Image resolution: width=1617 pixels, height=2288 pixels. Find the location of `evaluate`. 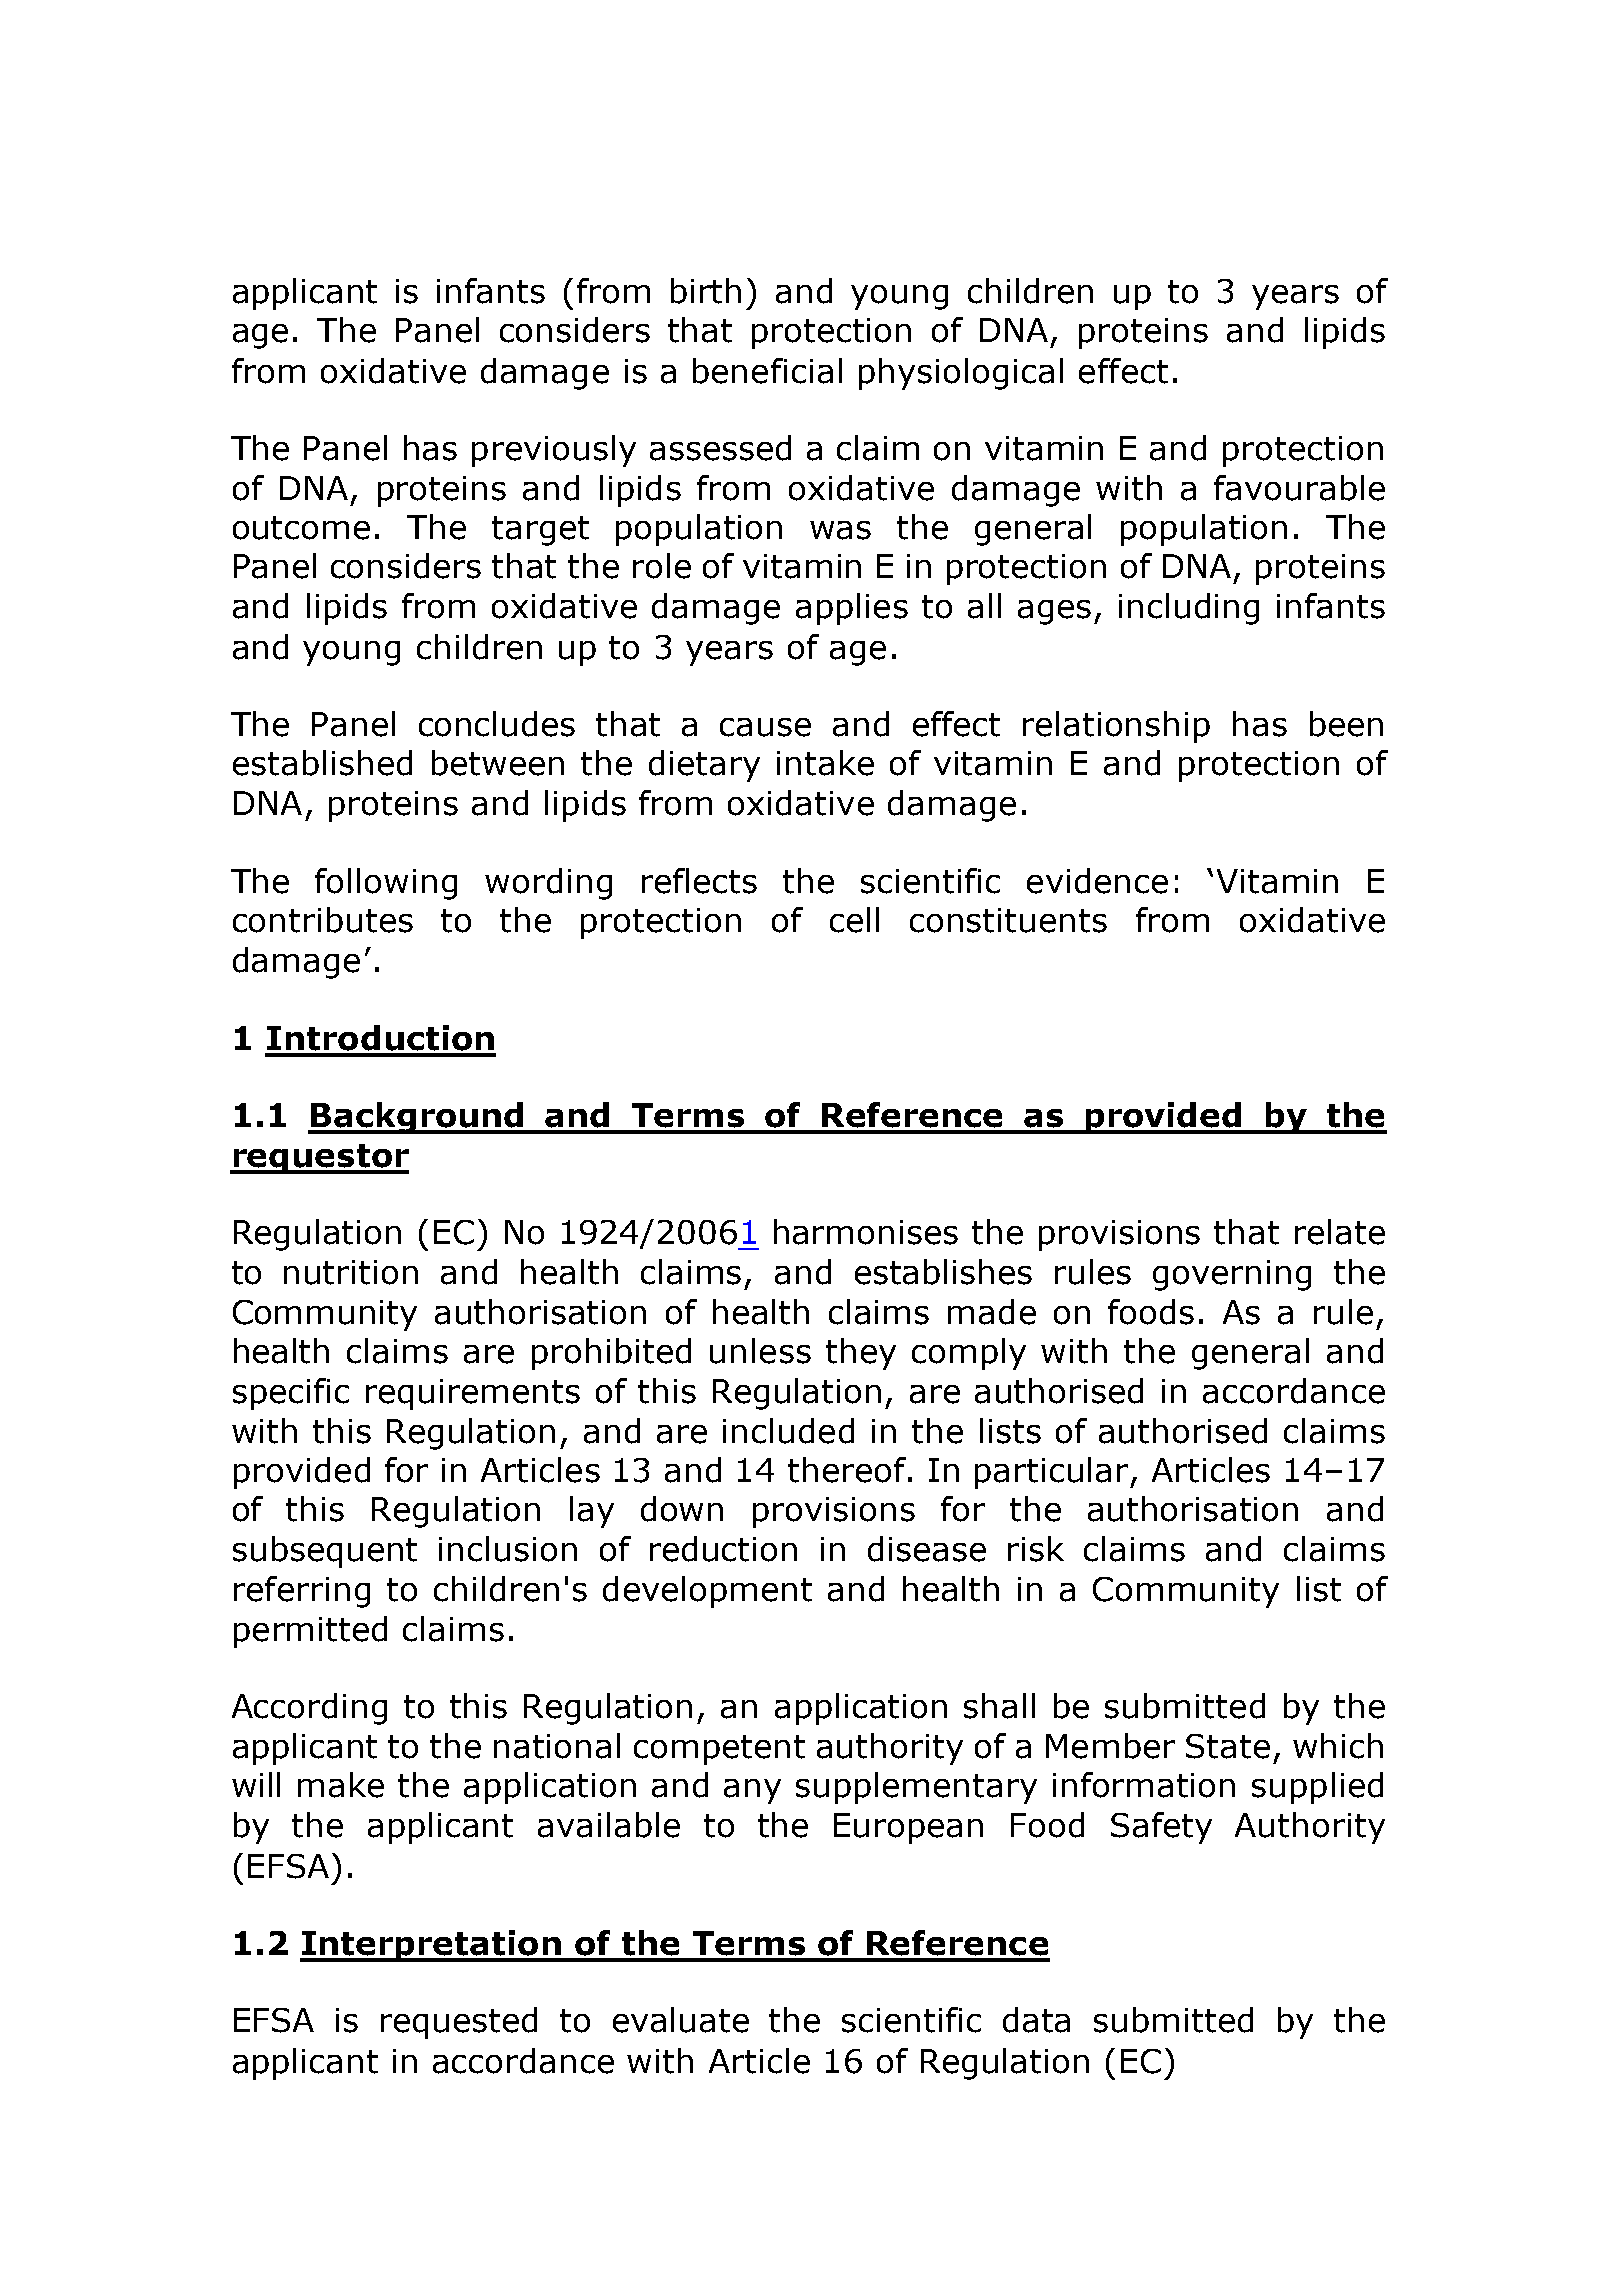

evaluate is located at coordinates (681, 2020).
